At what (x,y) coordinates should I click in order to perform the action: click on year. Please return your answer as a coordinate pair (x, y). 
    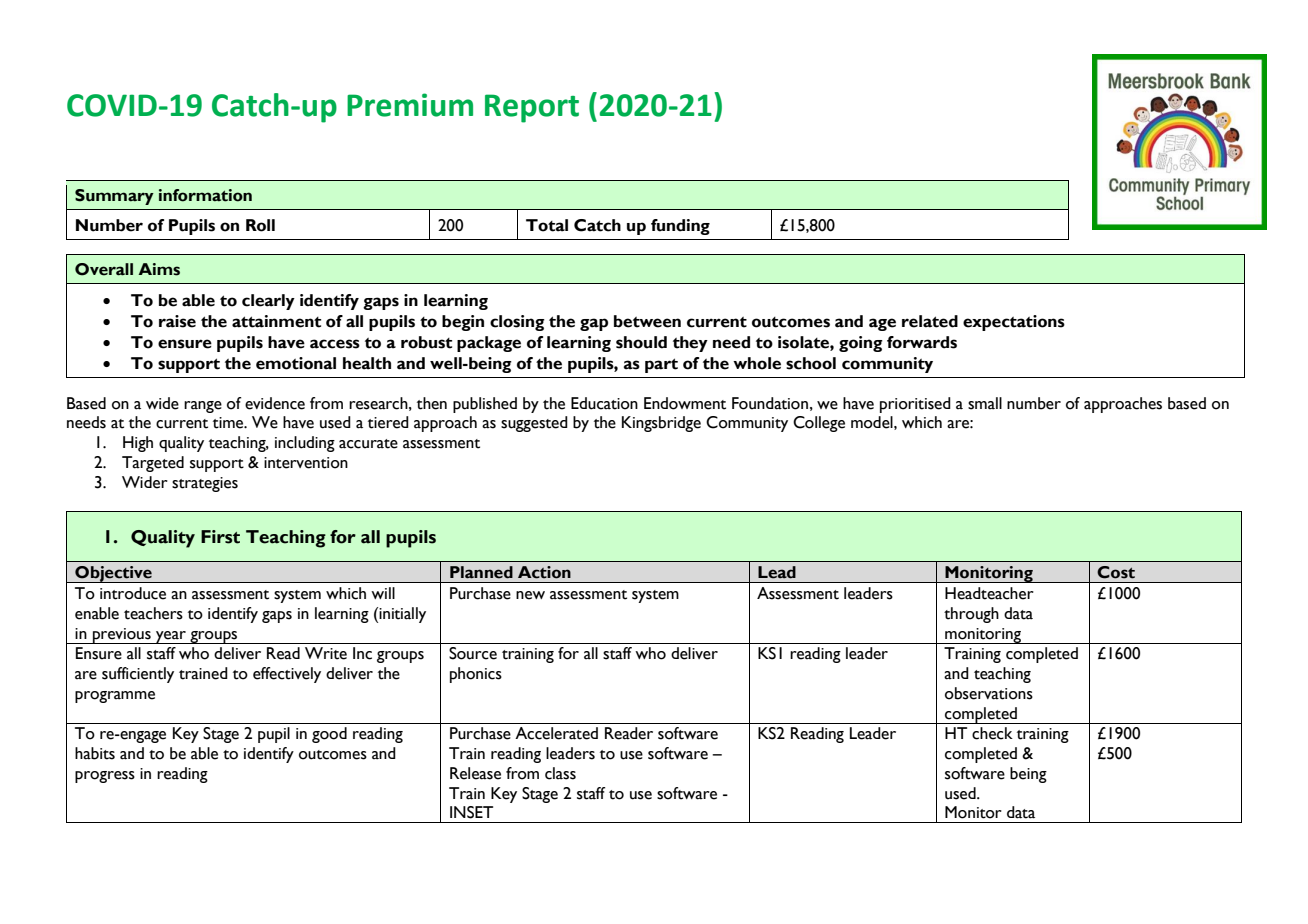
    Looking at the image, I should click on (171, 637).
